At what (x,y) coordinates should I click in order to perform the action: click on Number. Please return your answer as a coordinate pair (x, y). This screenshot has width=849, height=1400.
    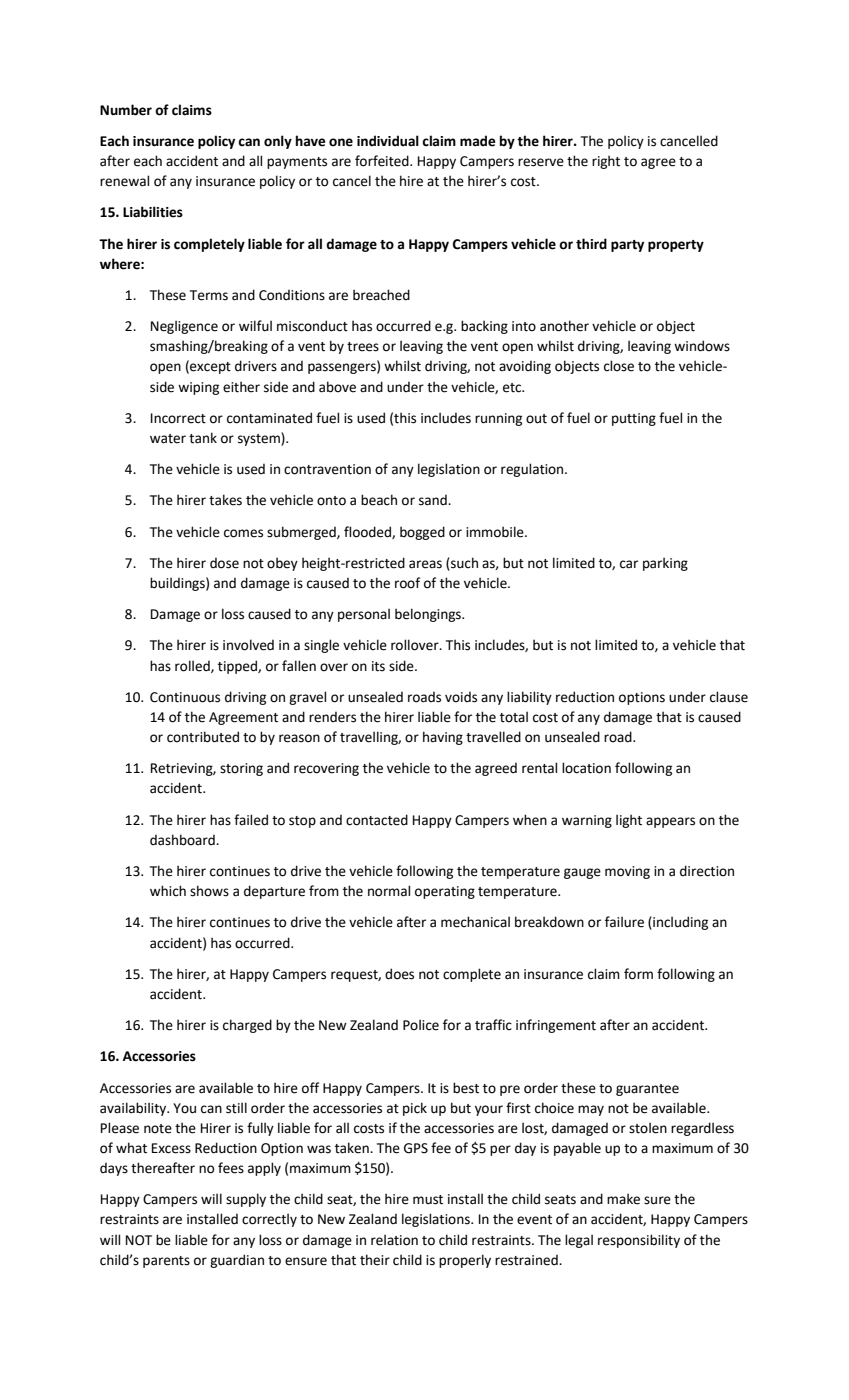
    Looking at the image, I should click on (126, 110).
